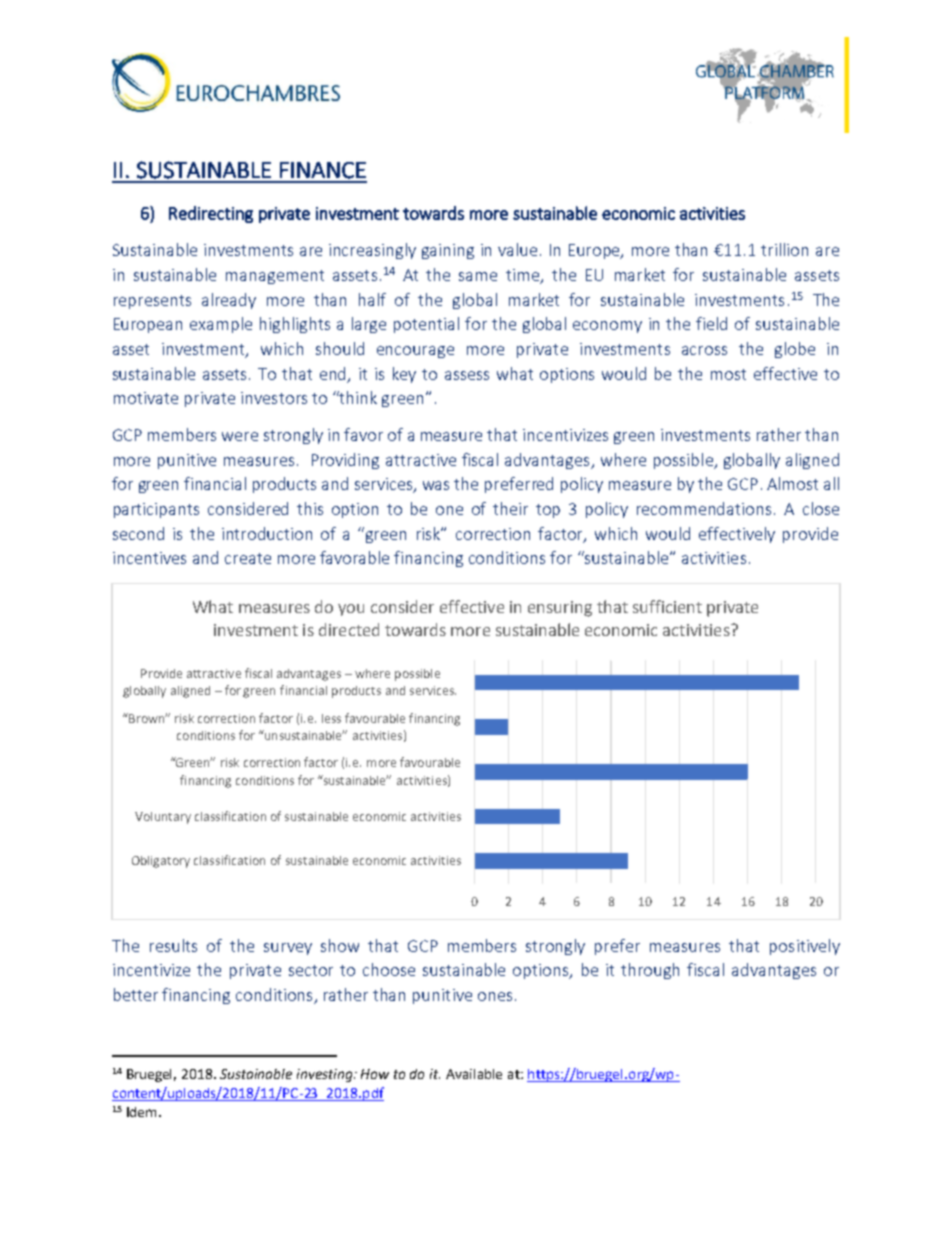 The height and width of the screenshot is (1233, 952). I want to click on choose, so click(389, 969).
